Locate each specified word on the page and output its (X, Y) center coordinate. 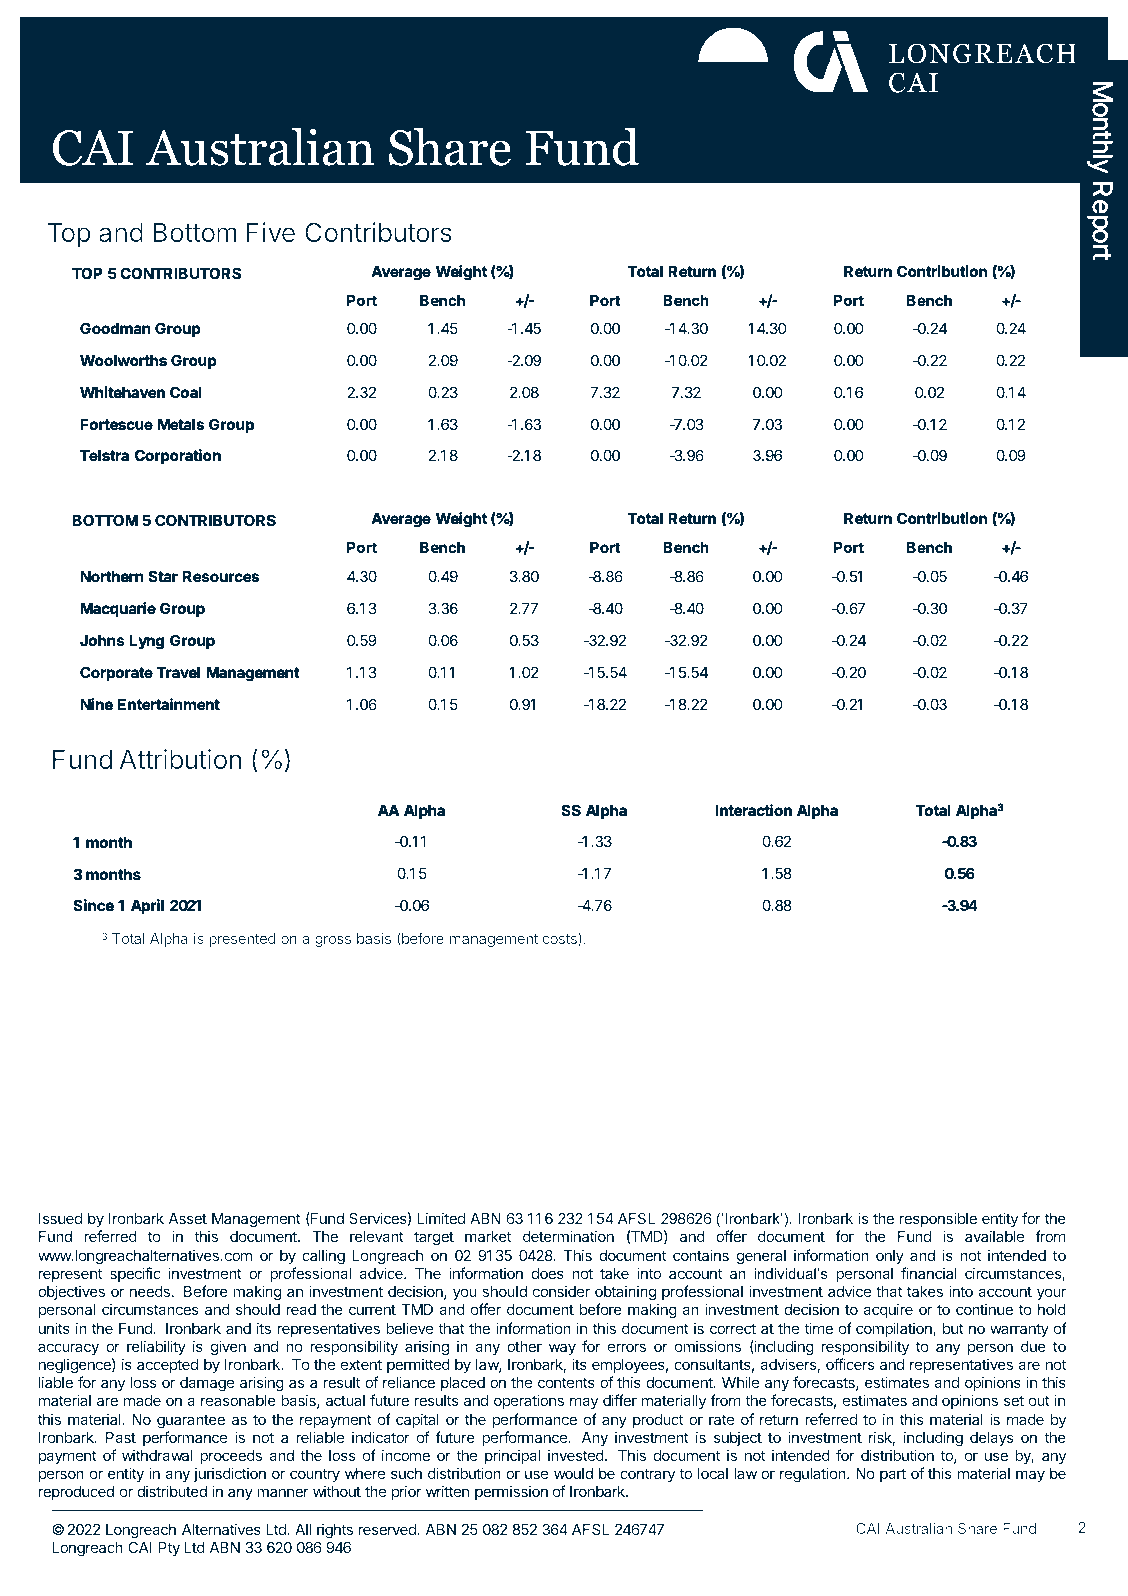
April (147, 906)
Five (271, 232)
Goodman (115, 328)
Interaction (754, 810)
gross (333, 941)
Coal (185, 392)
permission (511, 1492)
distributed (172, 1491)
